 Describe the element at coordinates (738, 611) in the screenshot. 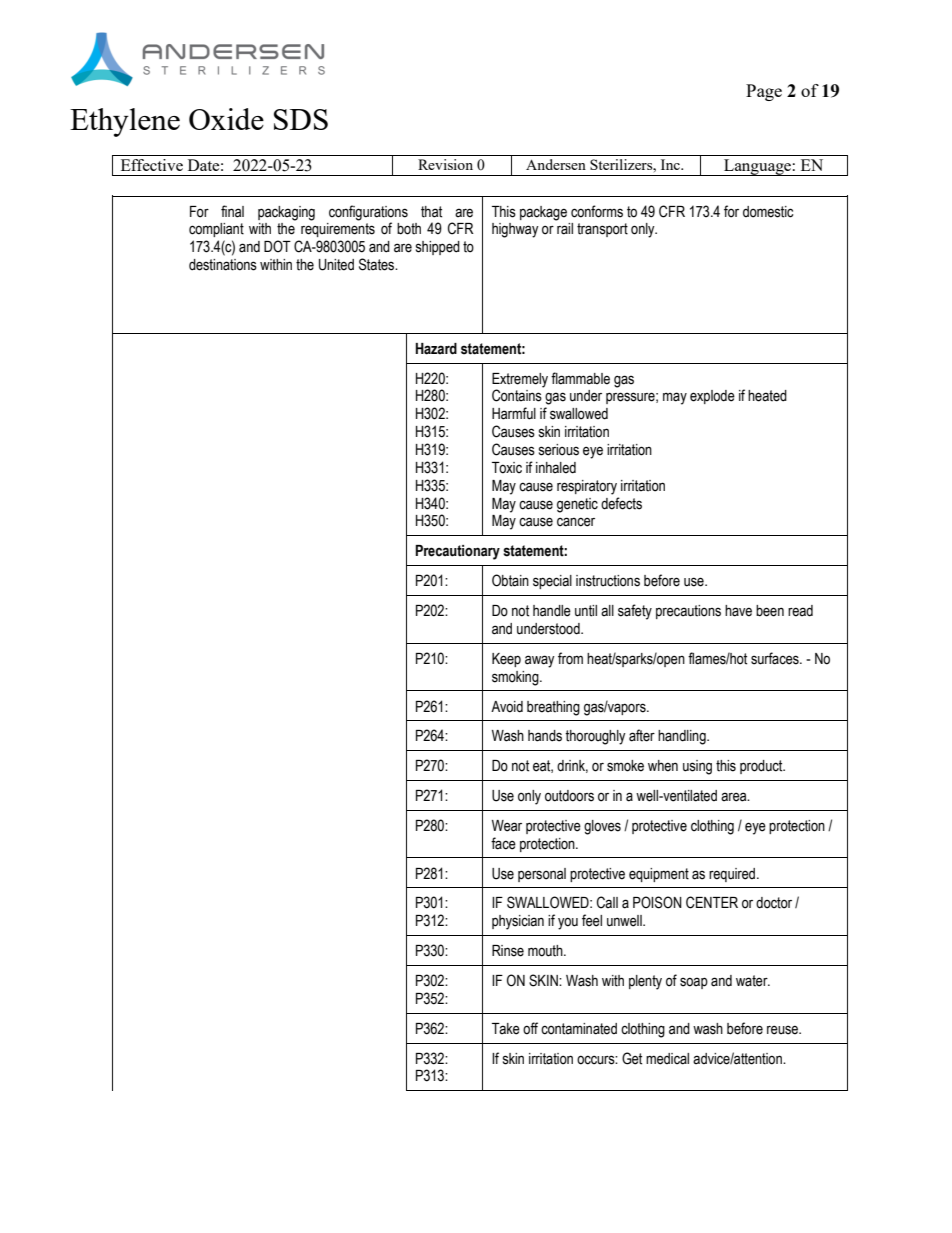

I see `have` at that location.
